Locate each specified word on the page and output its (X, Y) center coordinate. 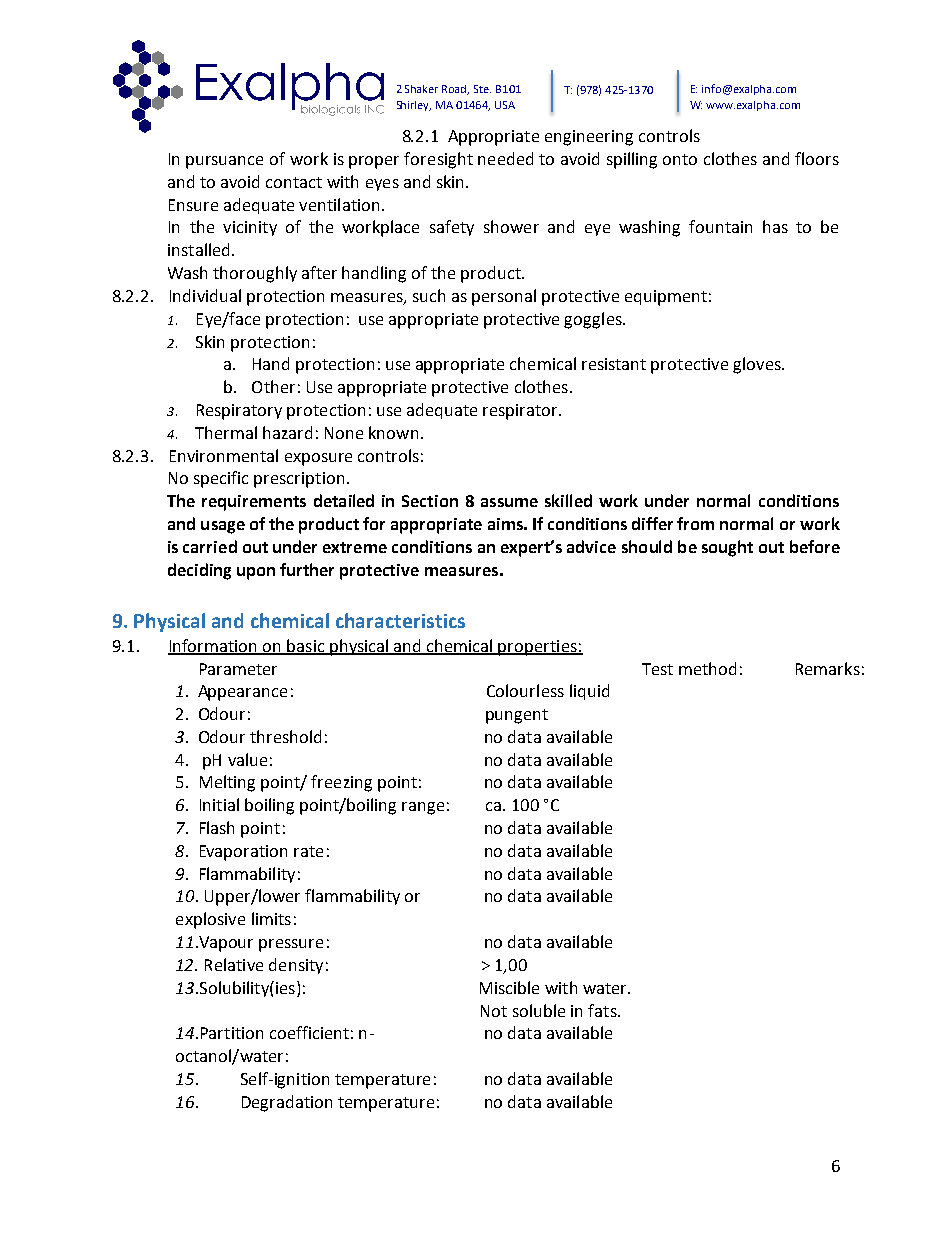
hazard (287, 432)
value (247, 759)
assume (509, 502)
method (707, 668)
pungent (517, 716)
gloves (758, 365)
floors (817, 158)
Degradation (287, 1103)
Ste (482, 89)
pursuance (224, 162)
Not (494, 1011)
